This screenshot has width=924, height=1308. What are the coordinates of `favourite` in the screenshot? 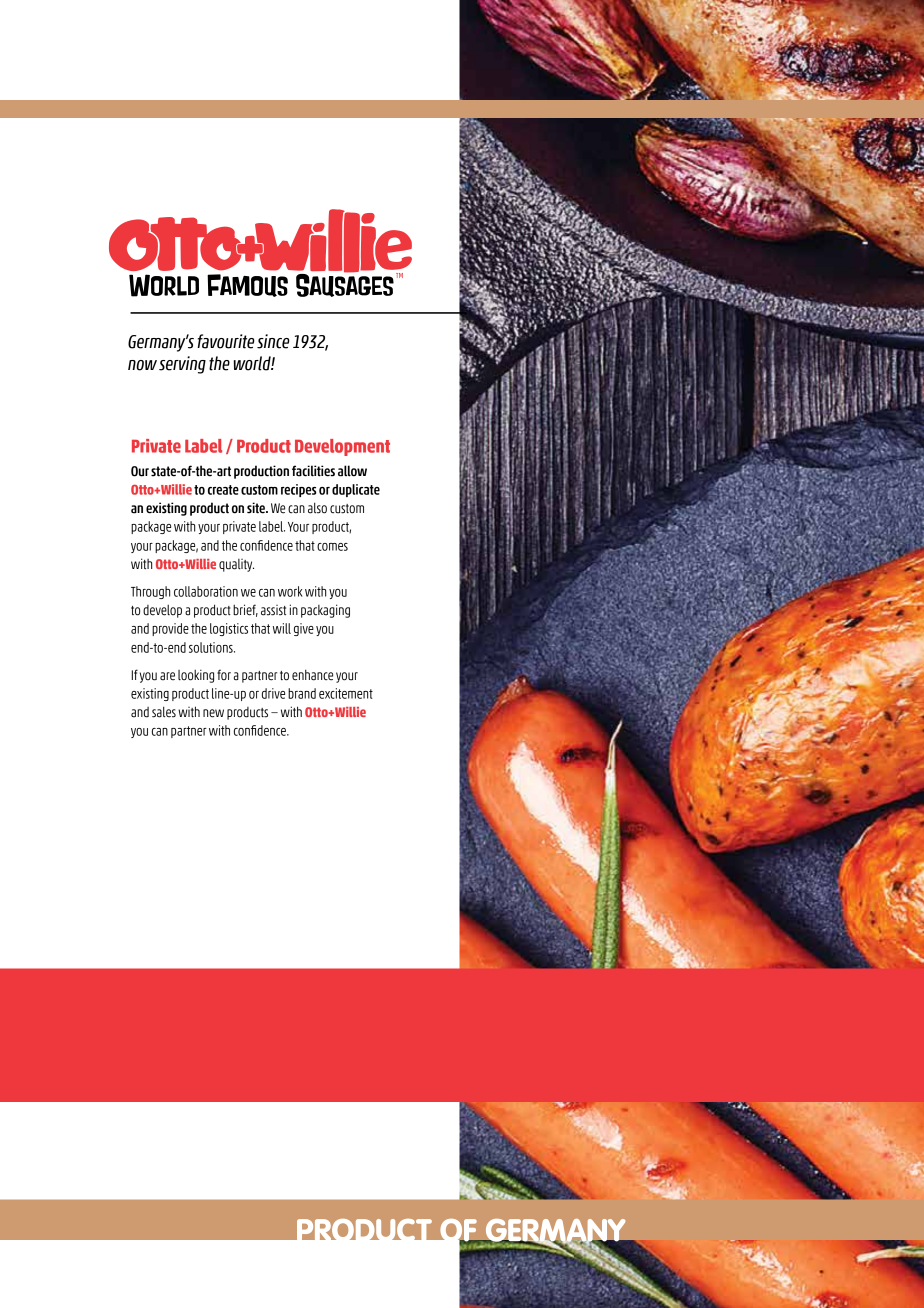 It's located at (226, 341).
